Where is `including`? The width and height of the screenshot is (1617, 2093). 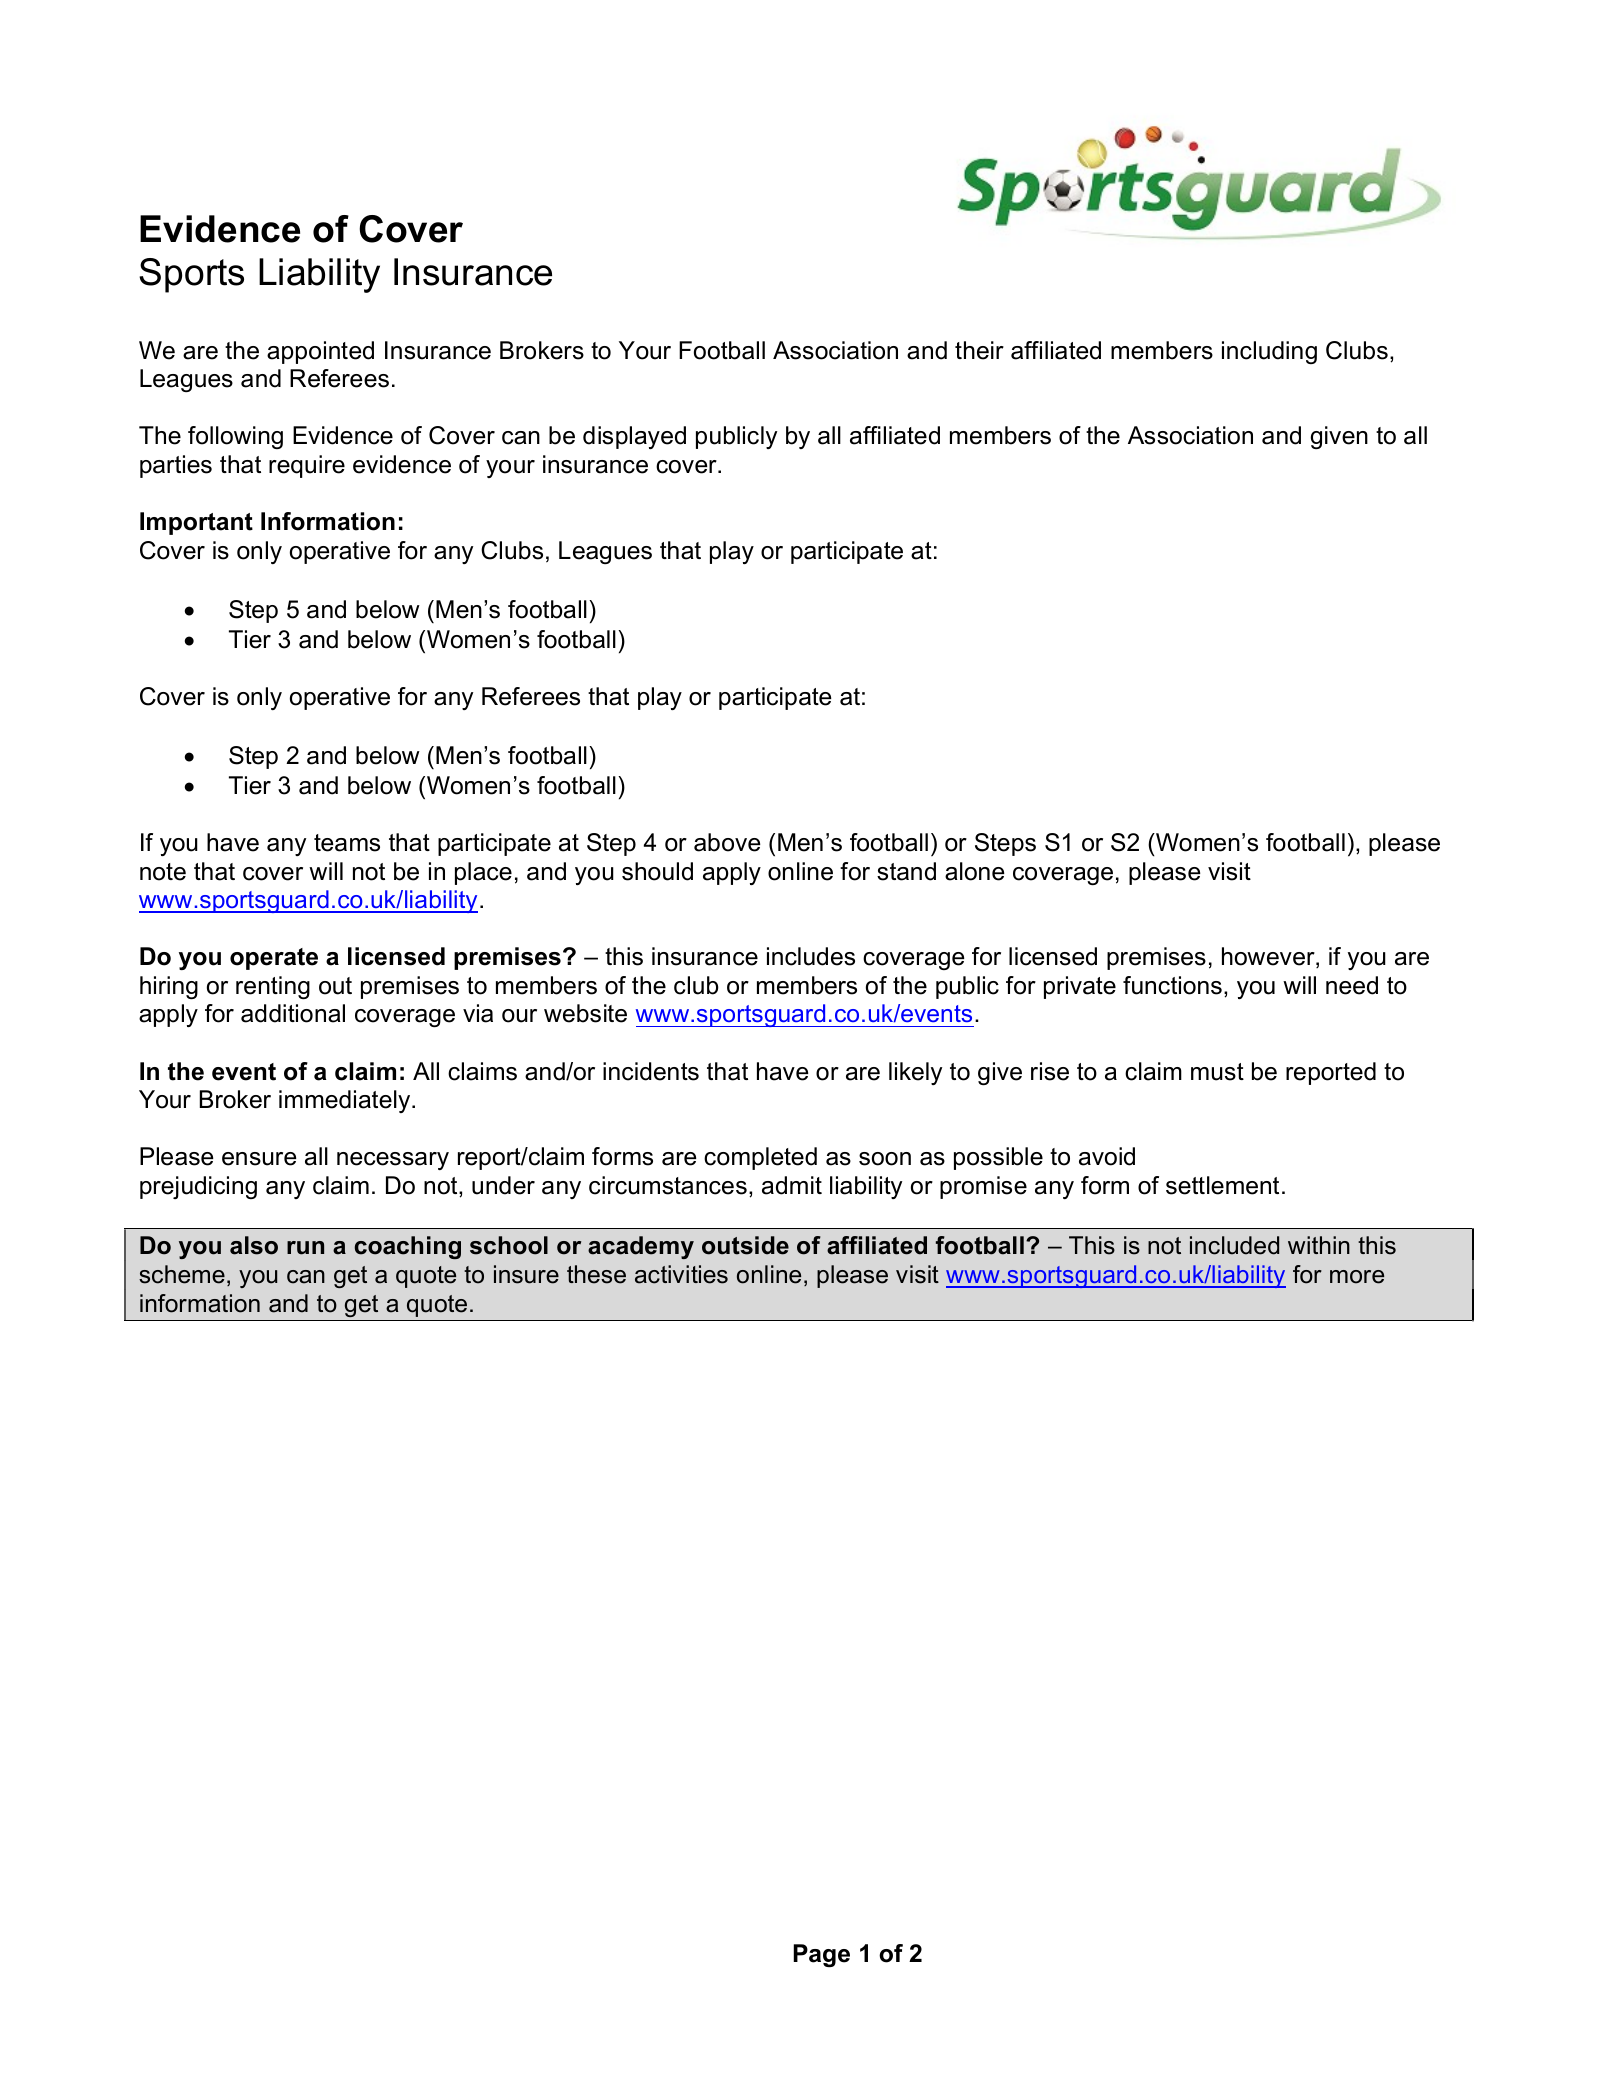
including is located at coordinates (1269, 352).
